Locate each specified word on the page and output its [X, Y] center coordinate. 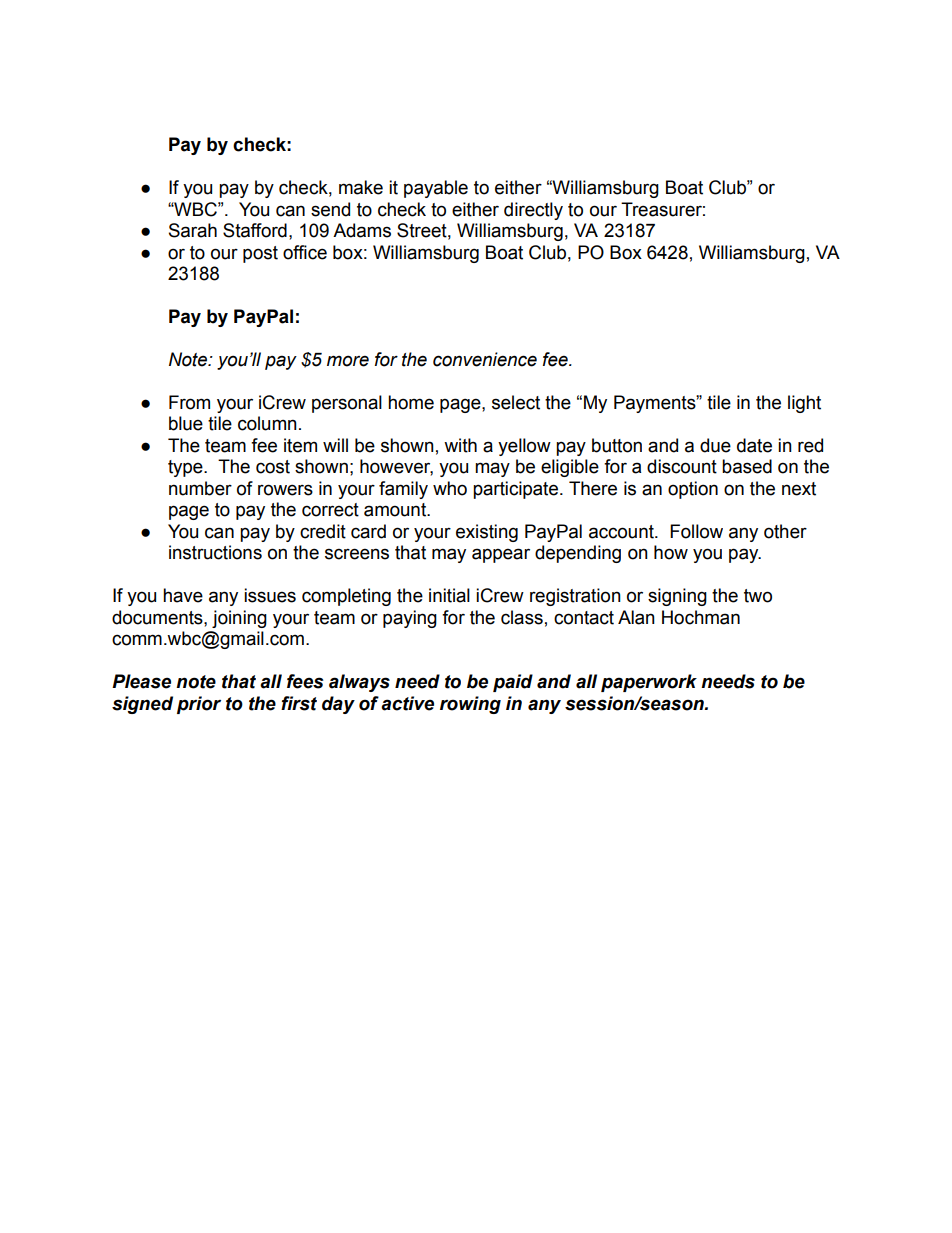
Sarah [193, 230]
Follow [696, 531]
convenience [485, 359]
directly [533, 211]
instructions [215, 552]
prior [199, 705]
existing [487, 533]
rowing [470, 705]
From [189, 402]
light [804, 404]
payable [436, 189]
